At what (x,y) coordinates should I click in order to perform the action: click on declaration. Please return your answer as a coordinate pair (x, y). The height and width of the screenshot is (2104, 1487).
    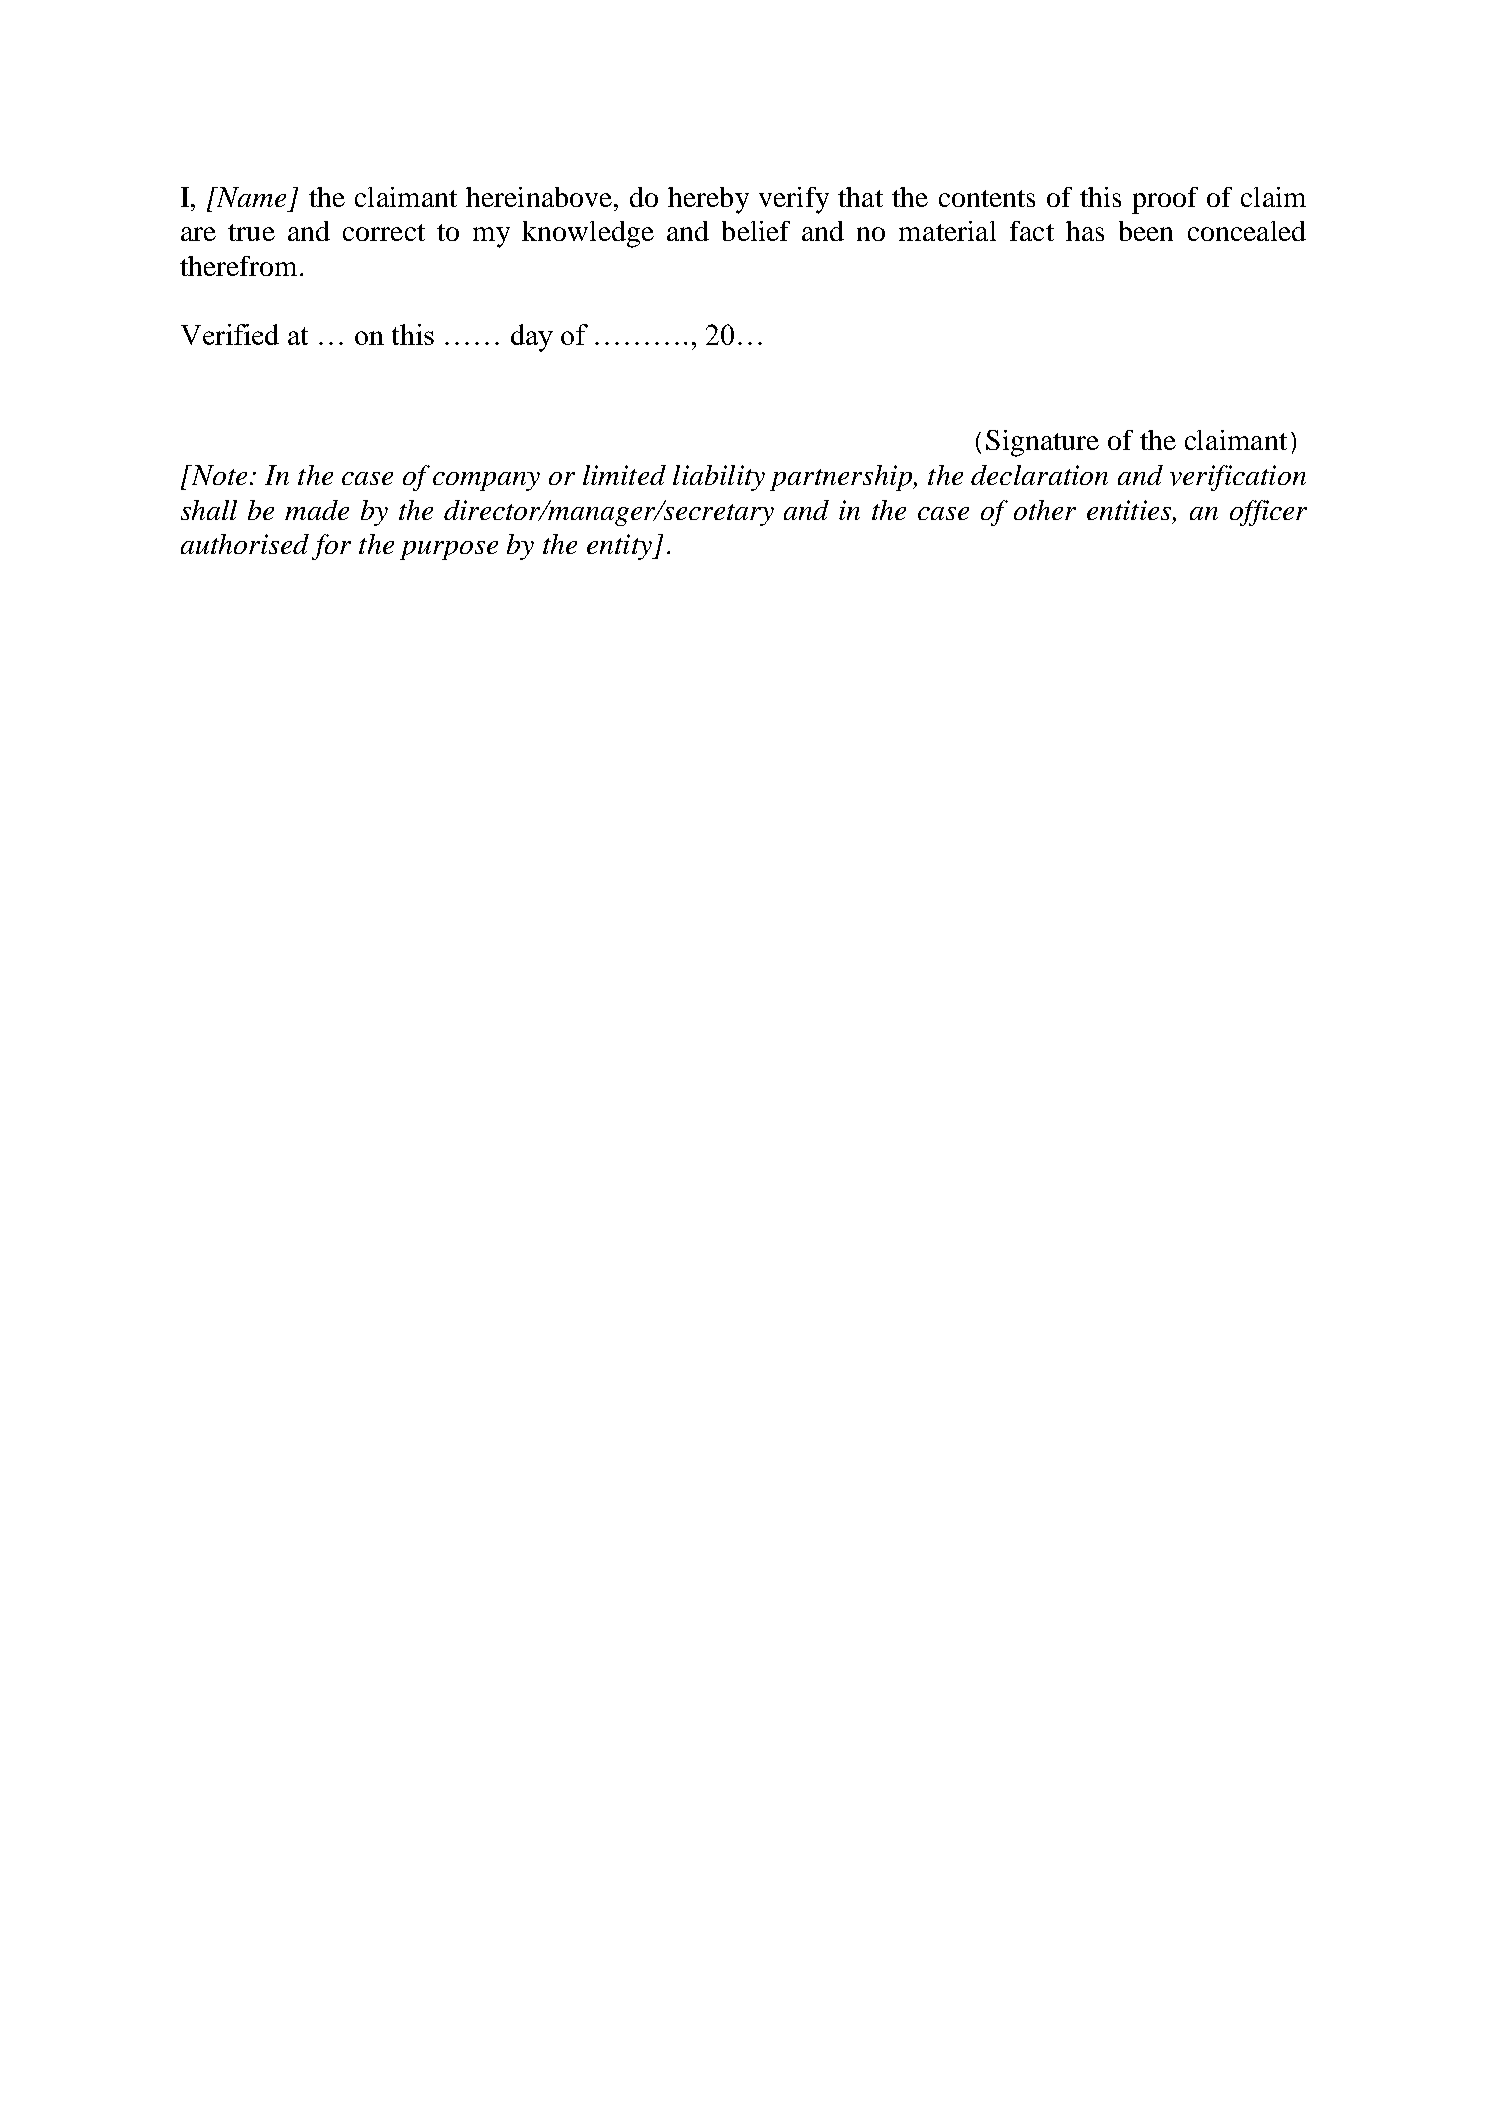
    Looking at the image, I should click on (1039, 475).
